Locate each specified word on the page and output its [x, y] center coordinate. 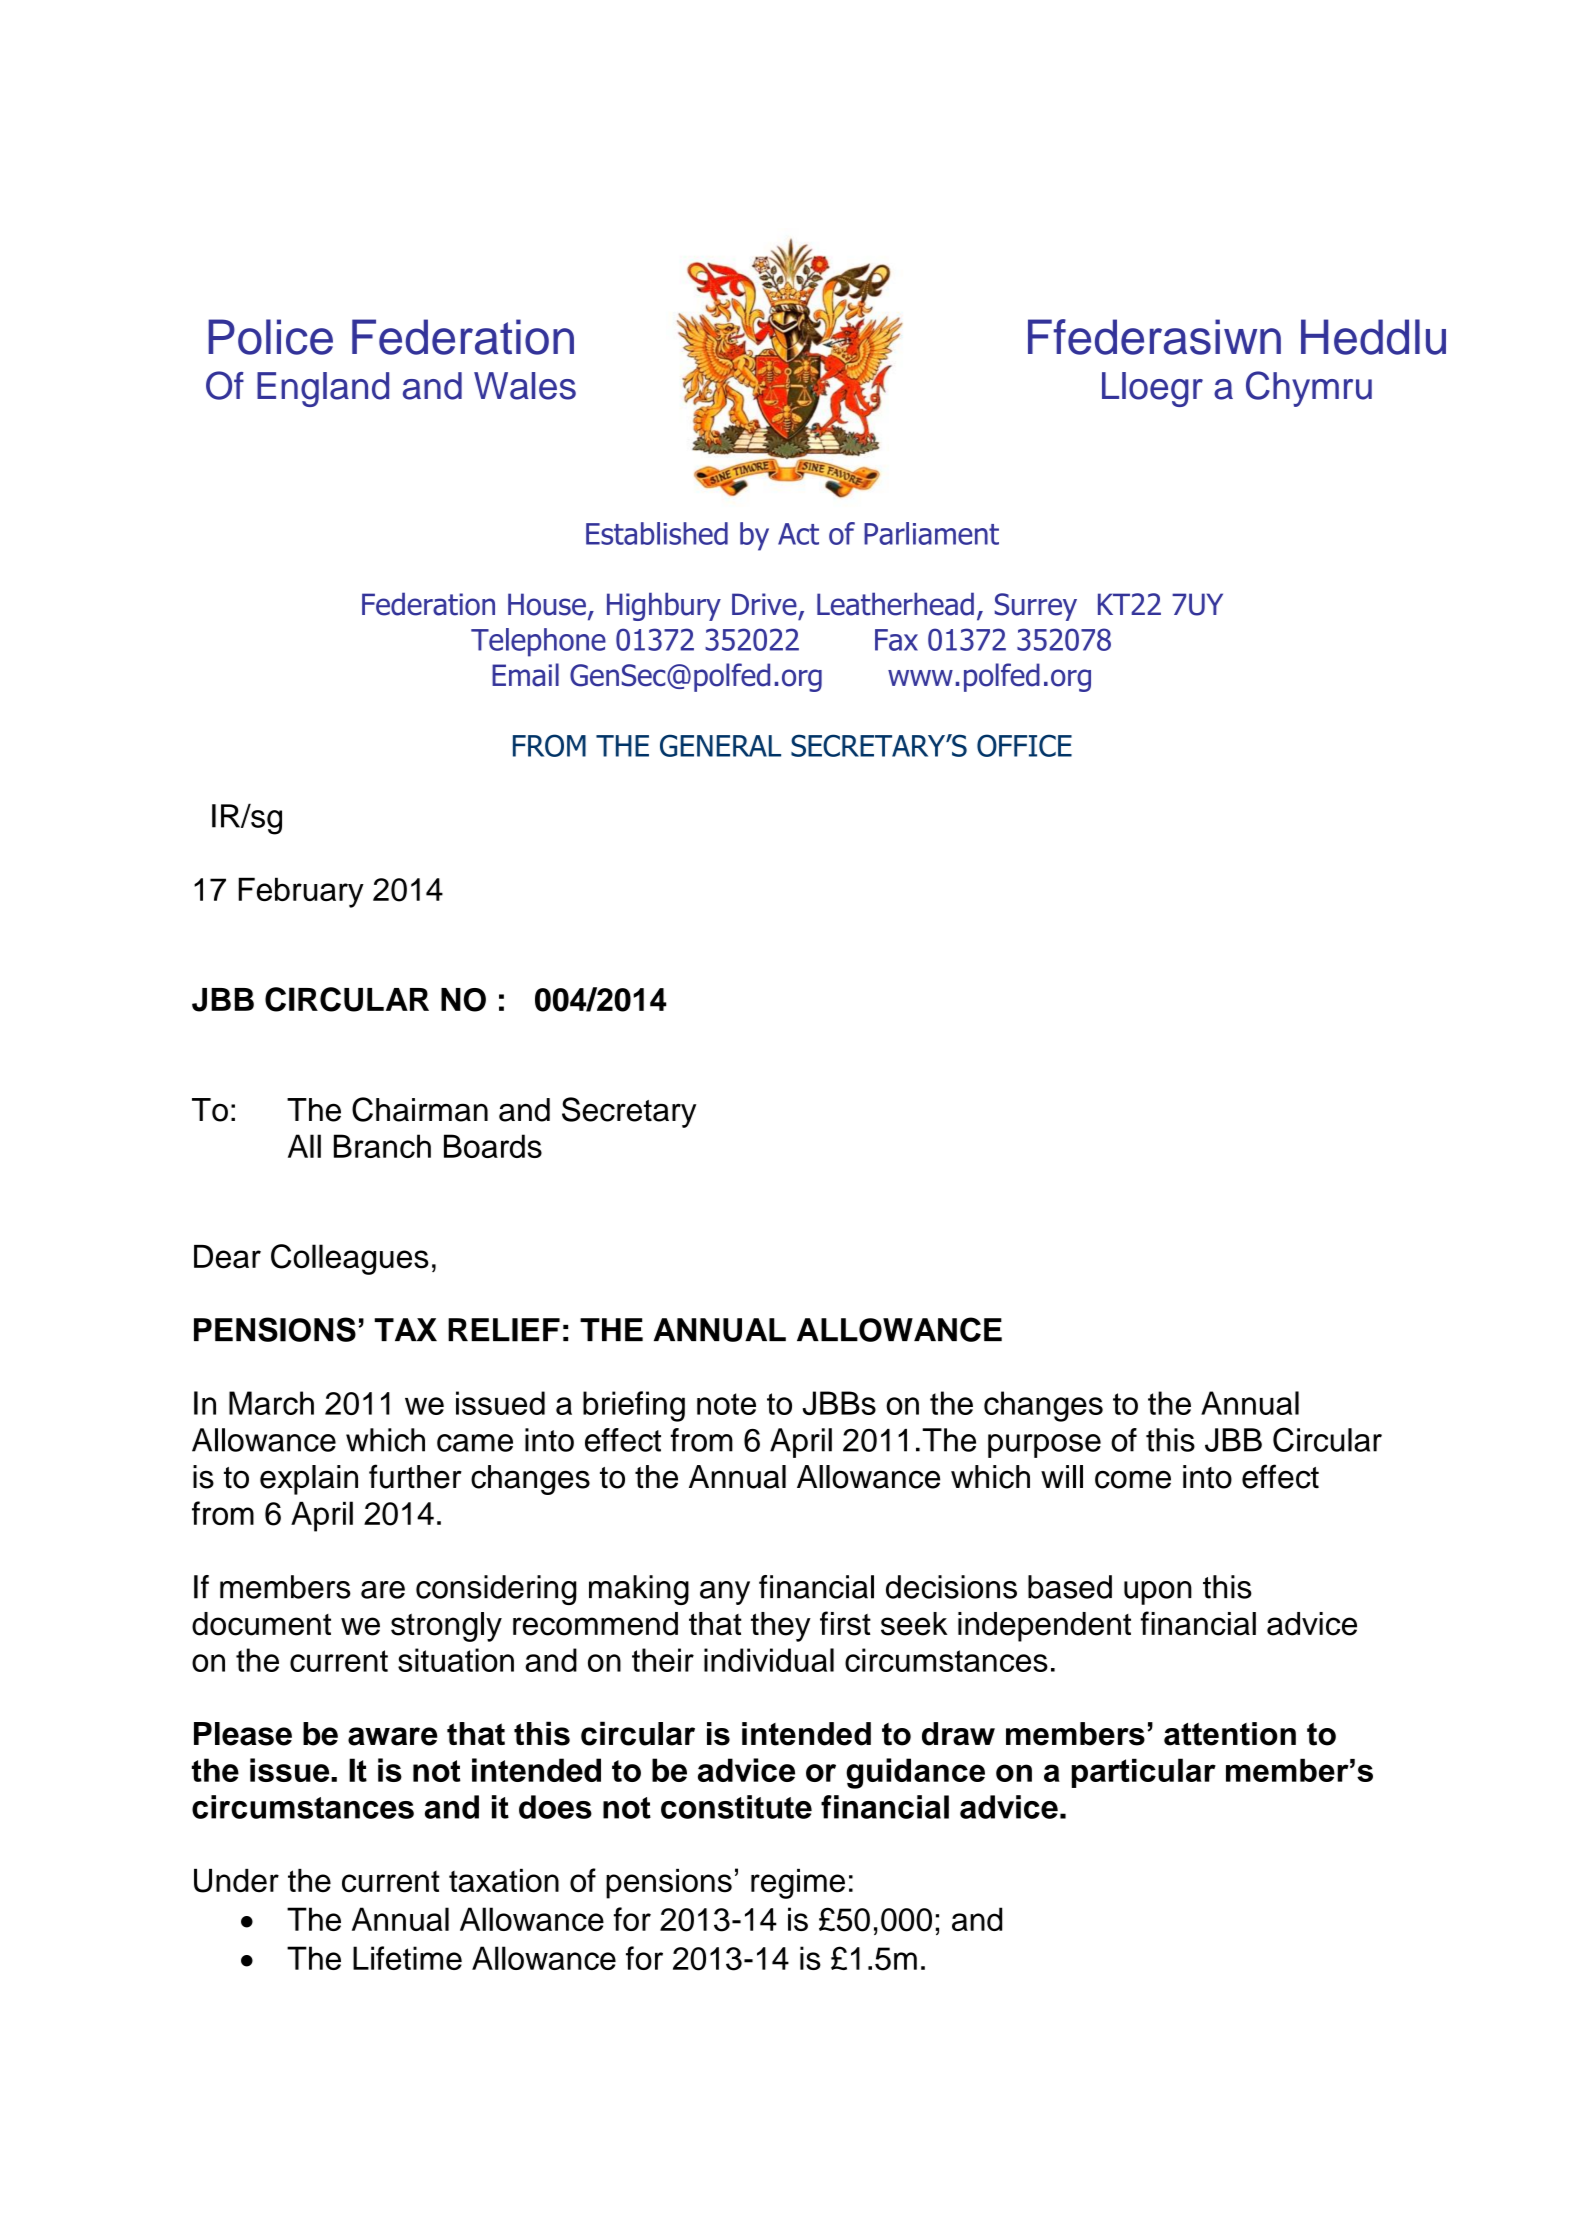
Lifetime [407, 1958]
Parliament [931, 533]
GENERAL [720, 745]
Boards [493, 1146]
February [301, 892]
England [323, 389]
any [725, 1593]
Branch [382, 1146]
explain [309, 1480]
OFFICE [1024, 745]
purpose [1044, 1446]
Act [798, 534]
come [1133, 1479]
